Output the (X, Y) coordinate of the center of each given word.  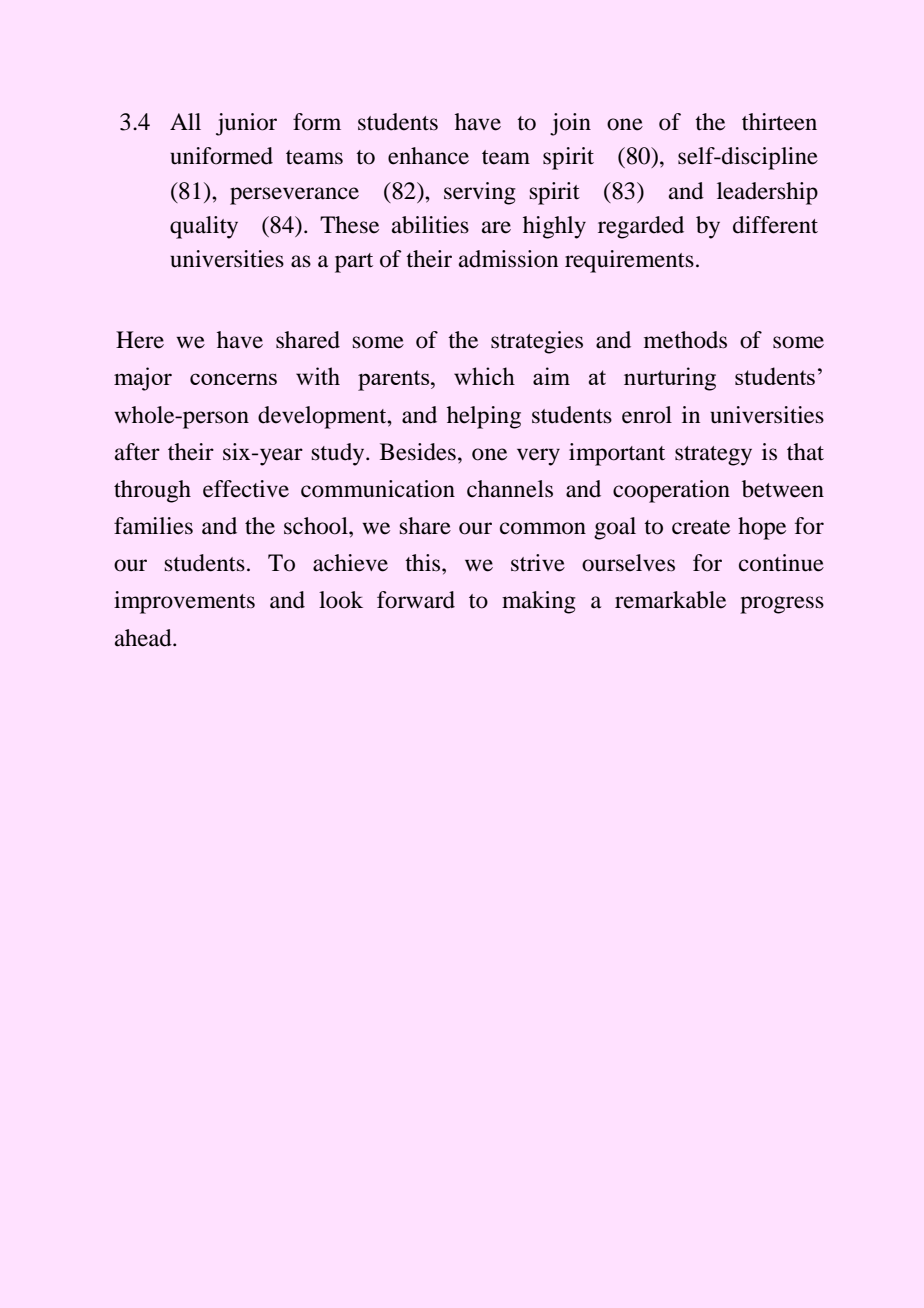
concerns (233, 379)
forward (416, 600)
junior (246, 124)
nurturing (670, 379)
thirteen (779, 122)
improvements (184, 602)
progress (782, 605)
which (484, 376)
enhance (428, 156)
